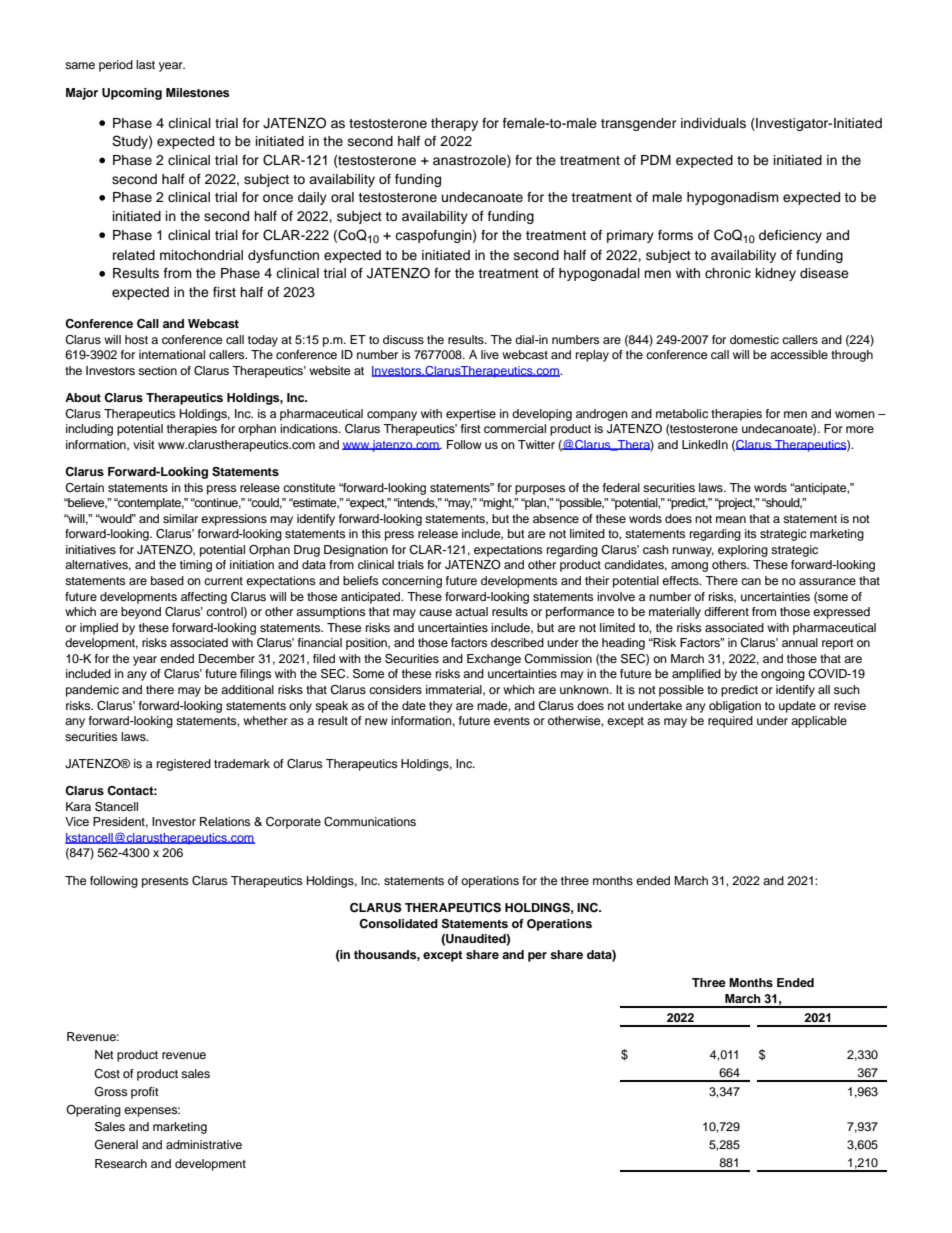  Describe the element at coordinates (639, 124) in the page. I see `transgender` at that location.
